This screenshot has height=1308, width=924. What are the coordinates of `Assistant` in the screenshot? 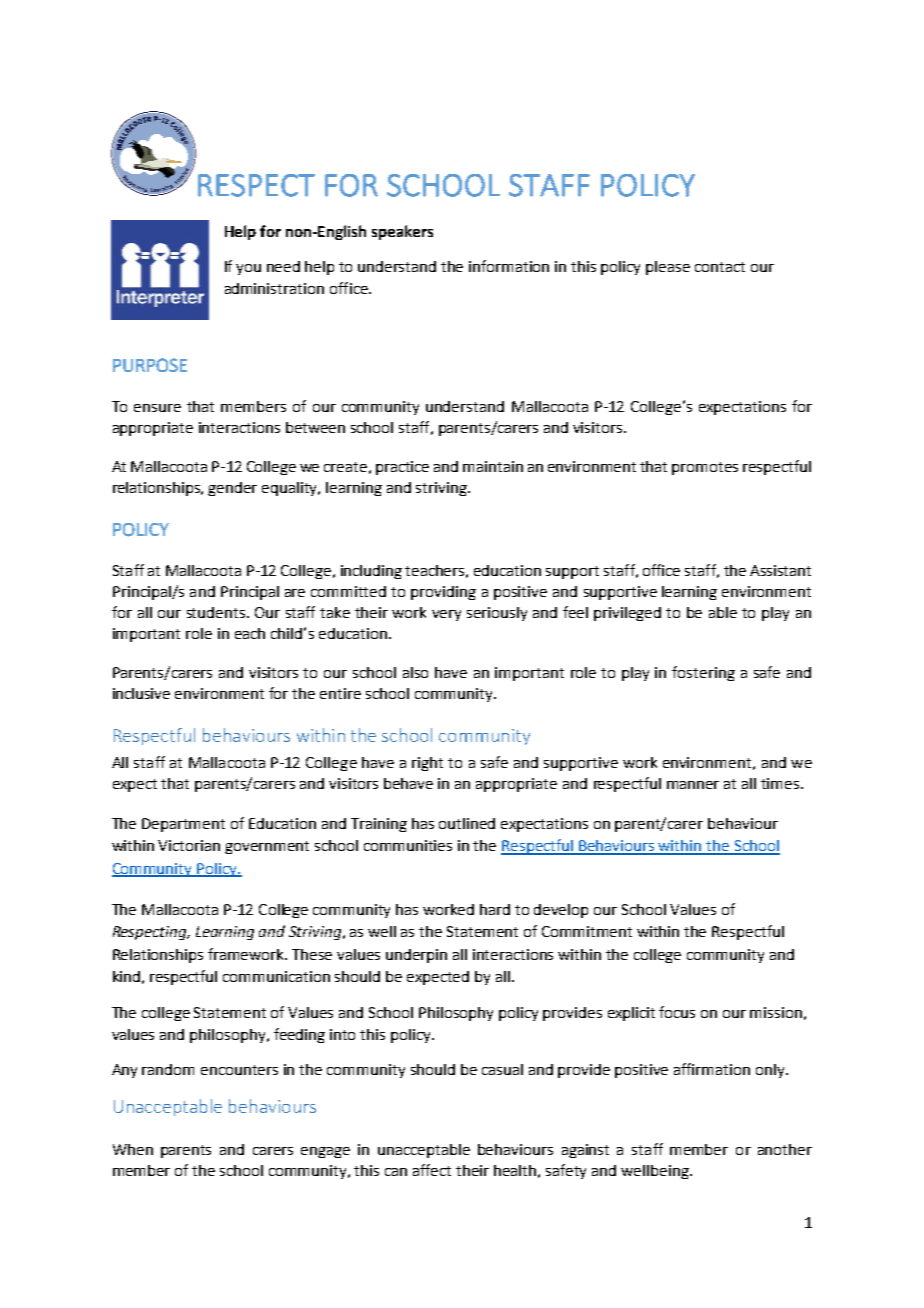 It's located at (780, 570).
